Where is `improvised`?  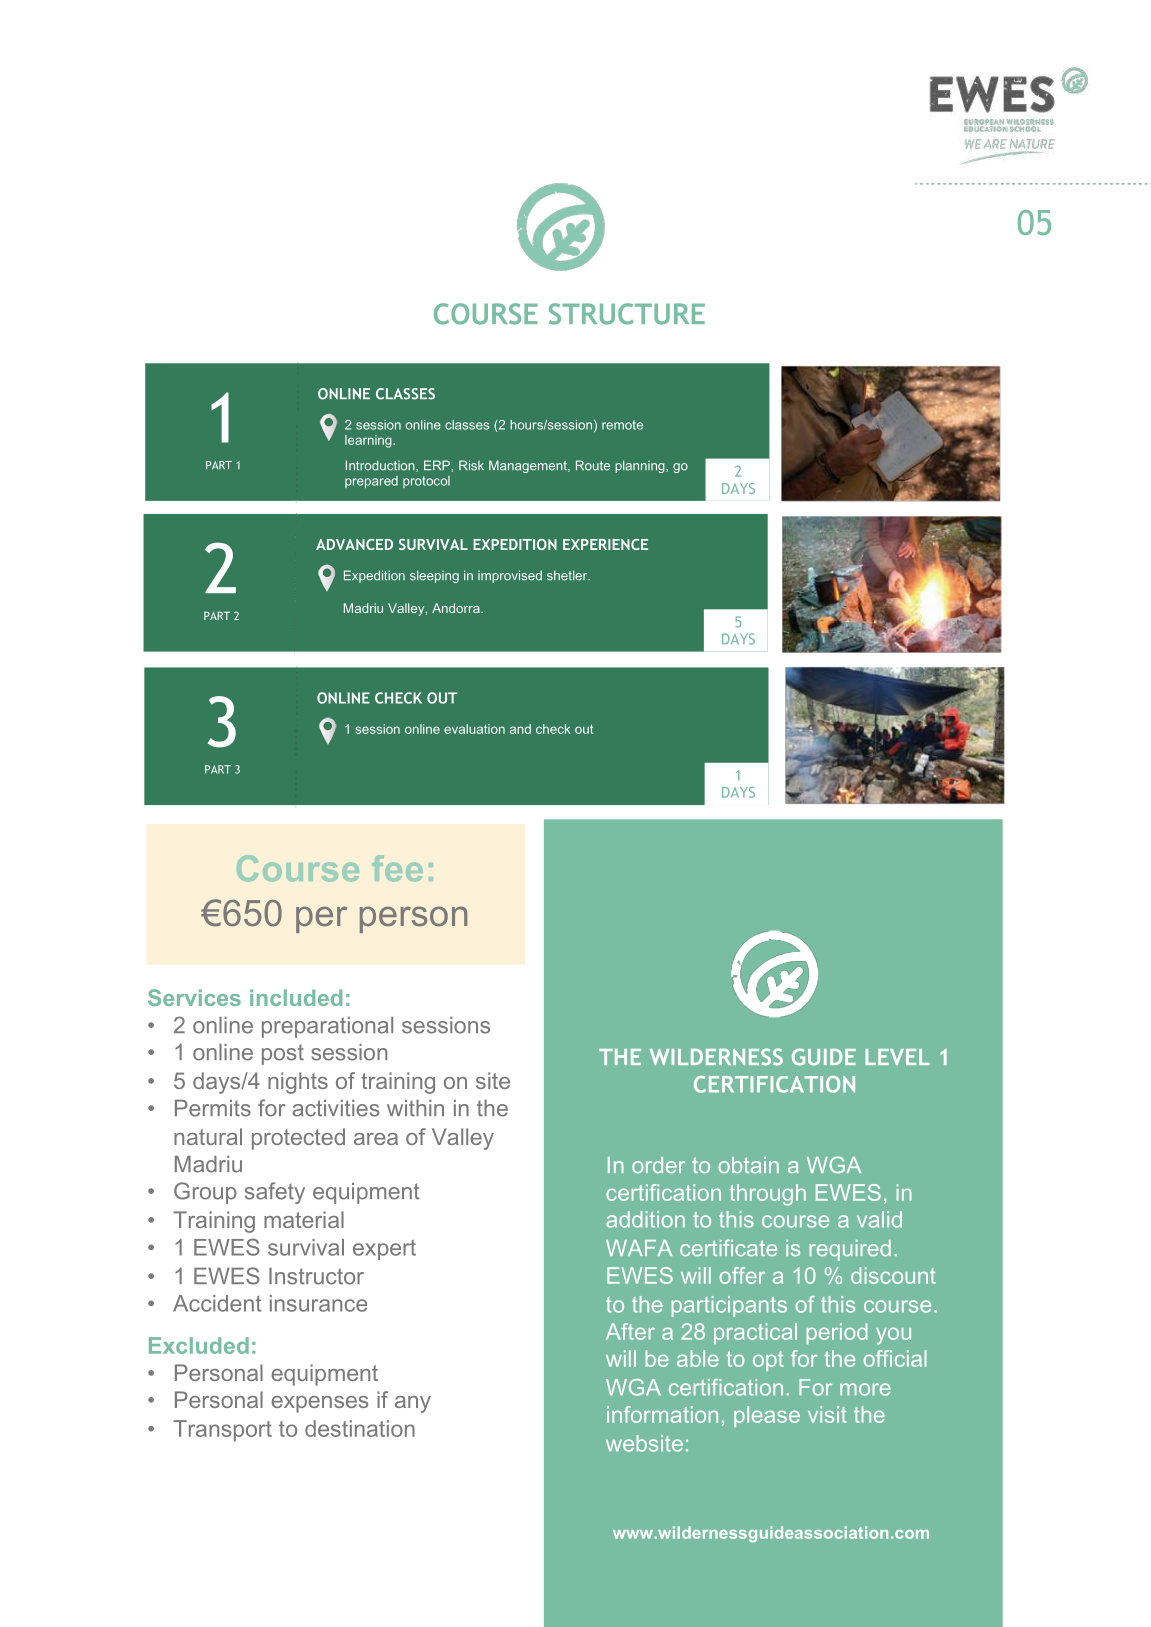 improvised is located at coordinates (510, 576).
